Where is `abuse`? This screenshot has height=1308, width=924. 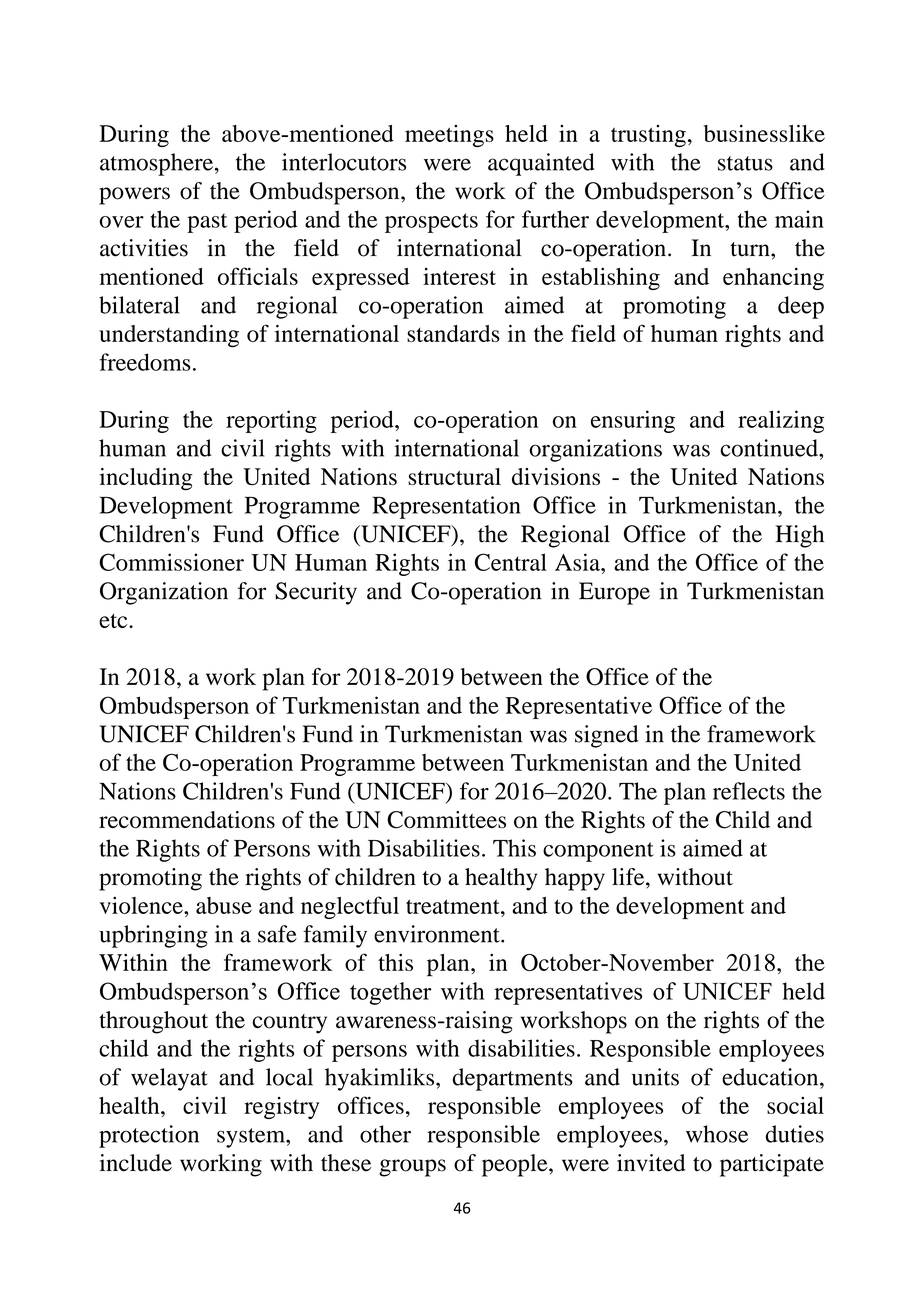 abuse is located at coordinates (224, 905).
